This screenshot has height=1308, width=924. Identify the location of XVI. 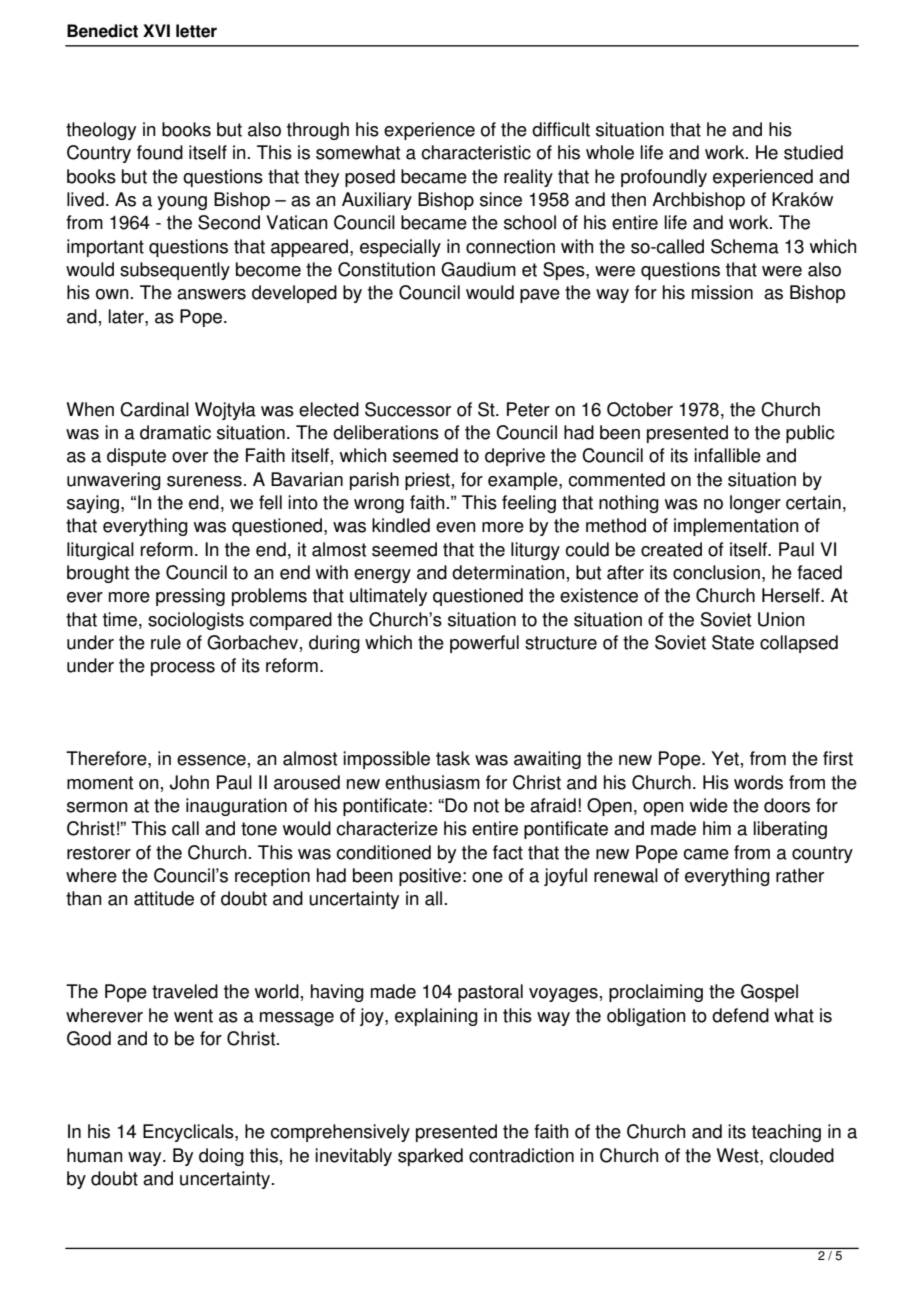
(156, 30).
